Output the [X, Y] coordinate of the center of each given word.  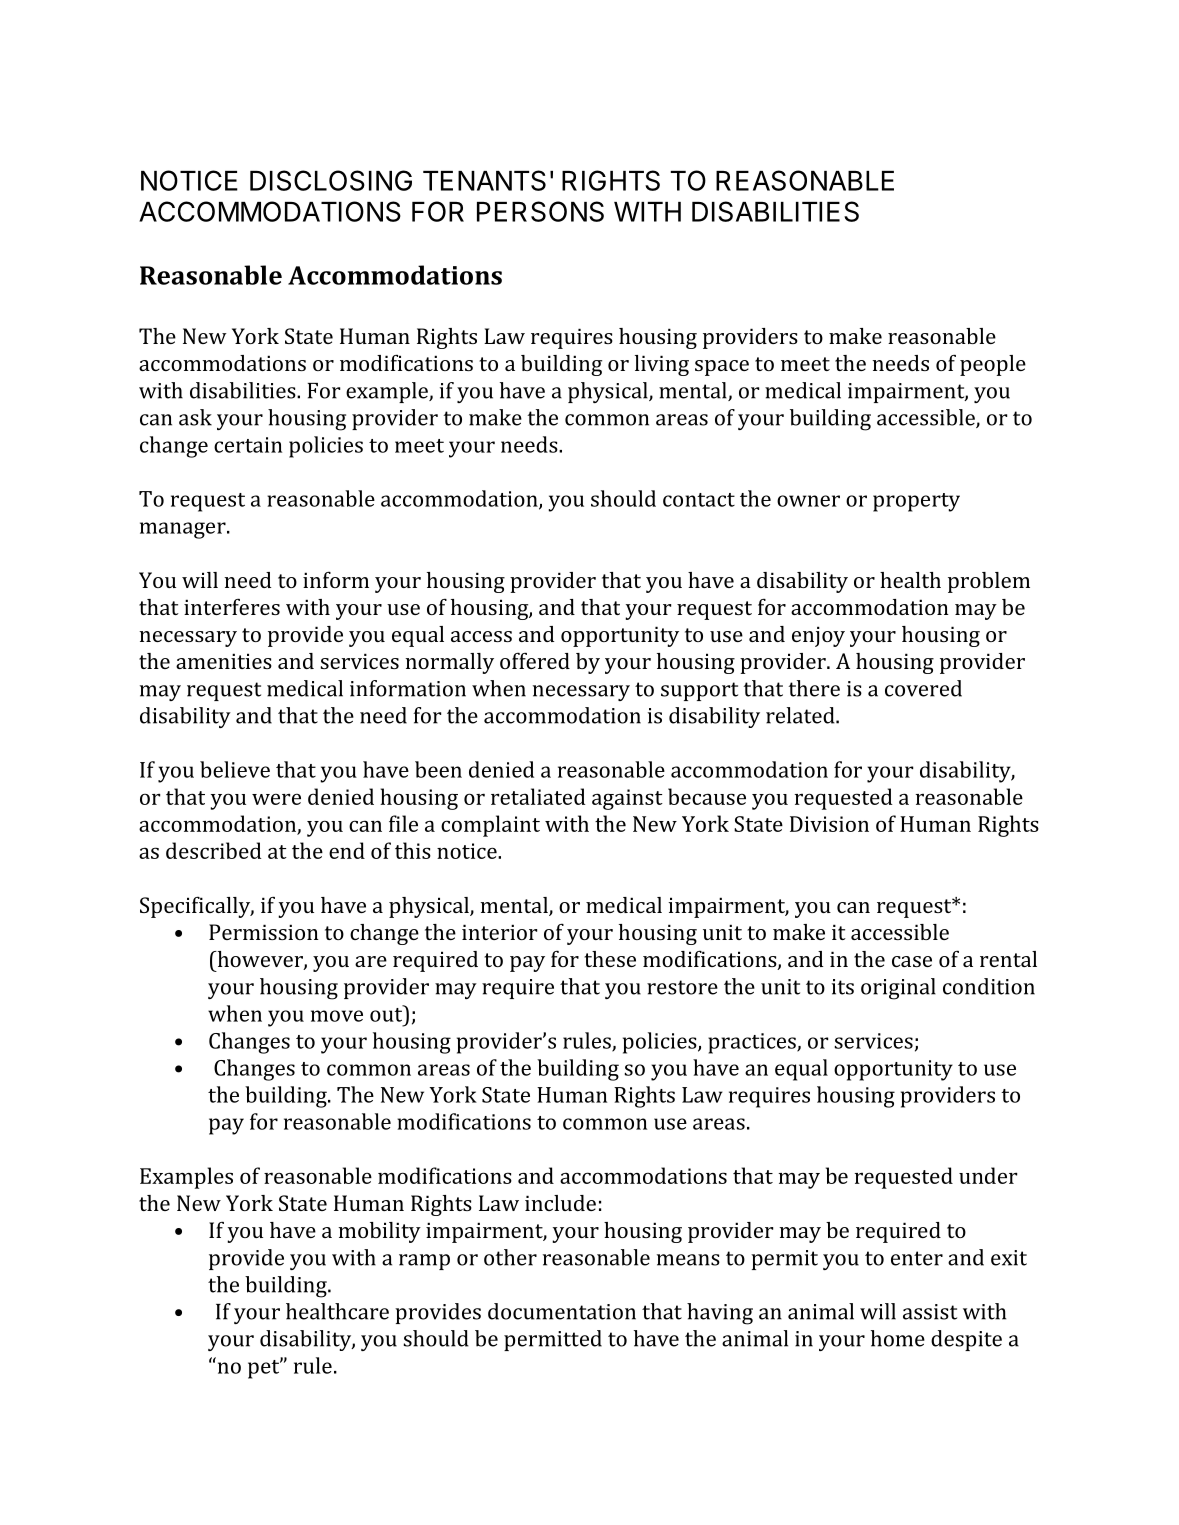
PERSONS [540, 211]
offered [535, 661]
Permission [264, 932]
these [610, 959]
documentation [562, 1311]
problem [989, 582]
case [912, 961]
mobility [379, 1232]
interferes [232, 607]
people [993, 365]
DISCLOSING [331, 180]
